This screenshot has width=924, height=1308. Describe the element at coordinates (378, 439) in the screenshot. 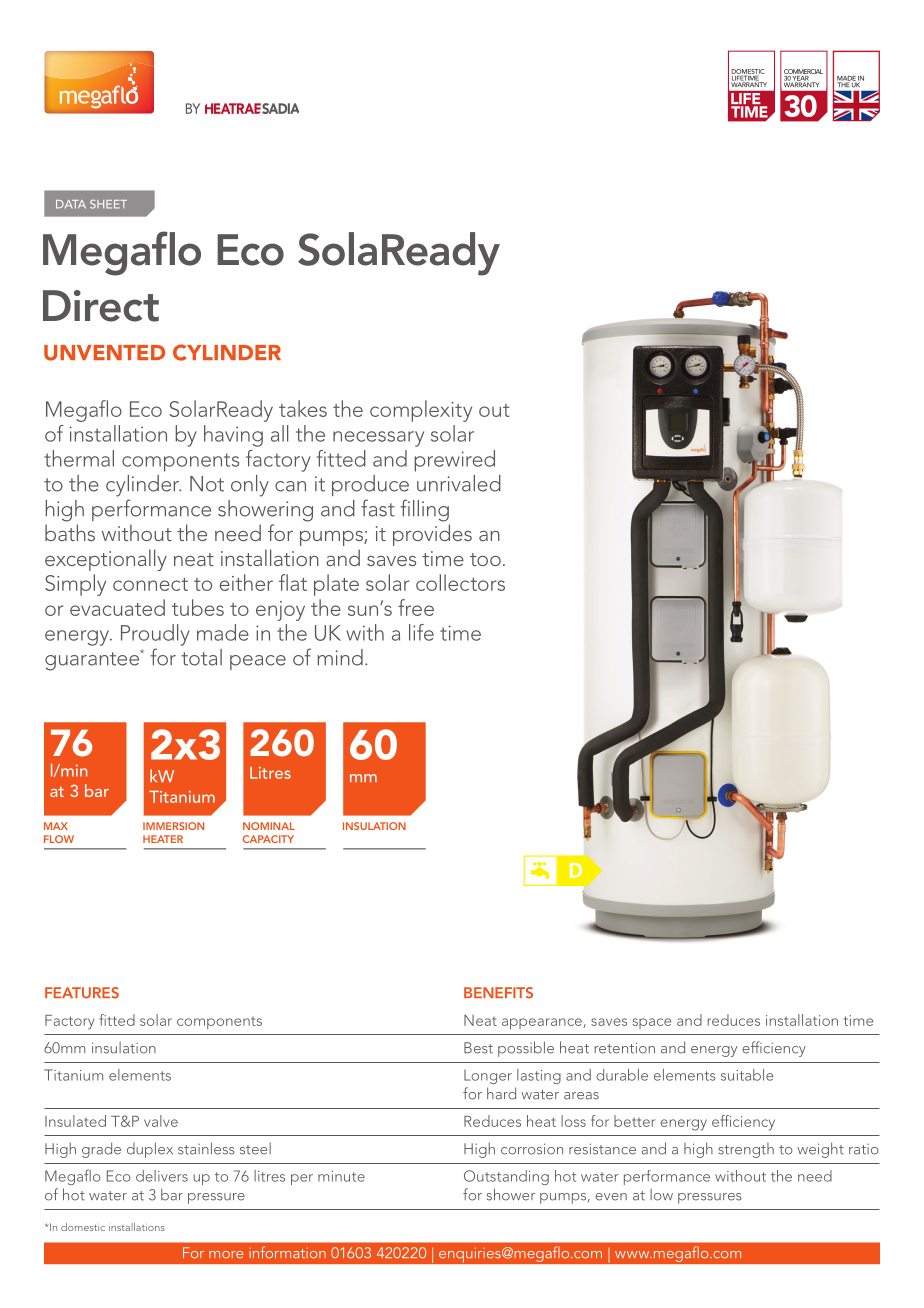

I see `necessary` at that location.
